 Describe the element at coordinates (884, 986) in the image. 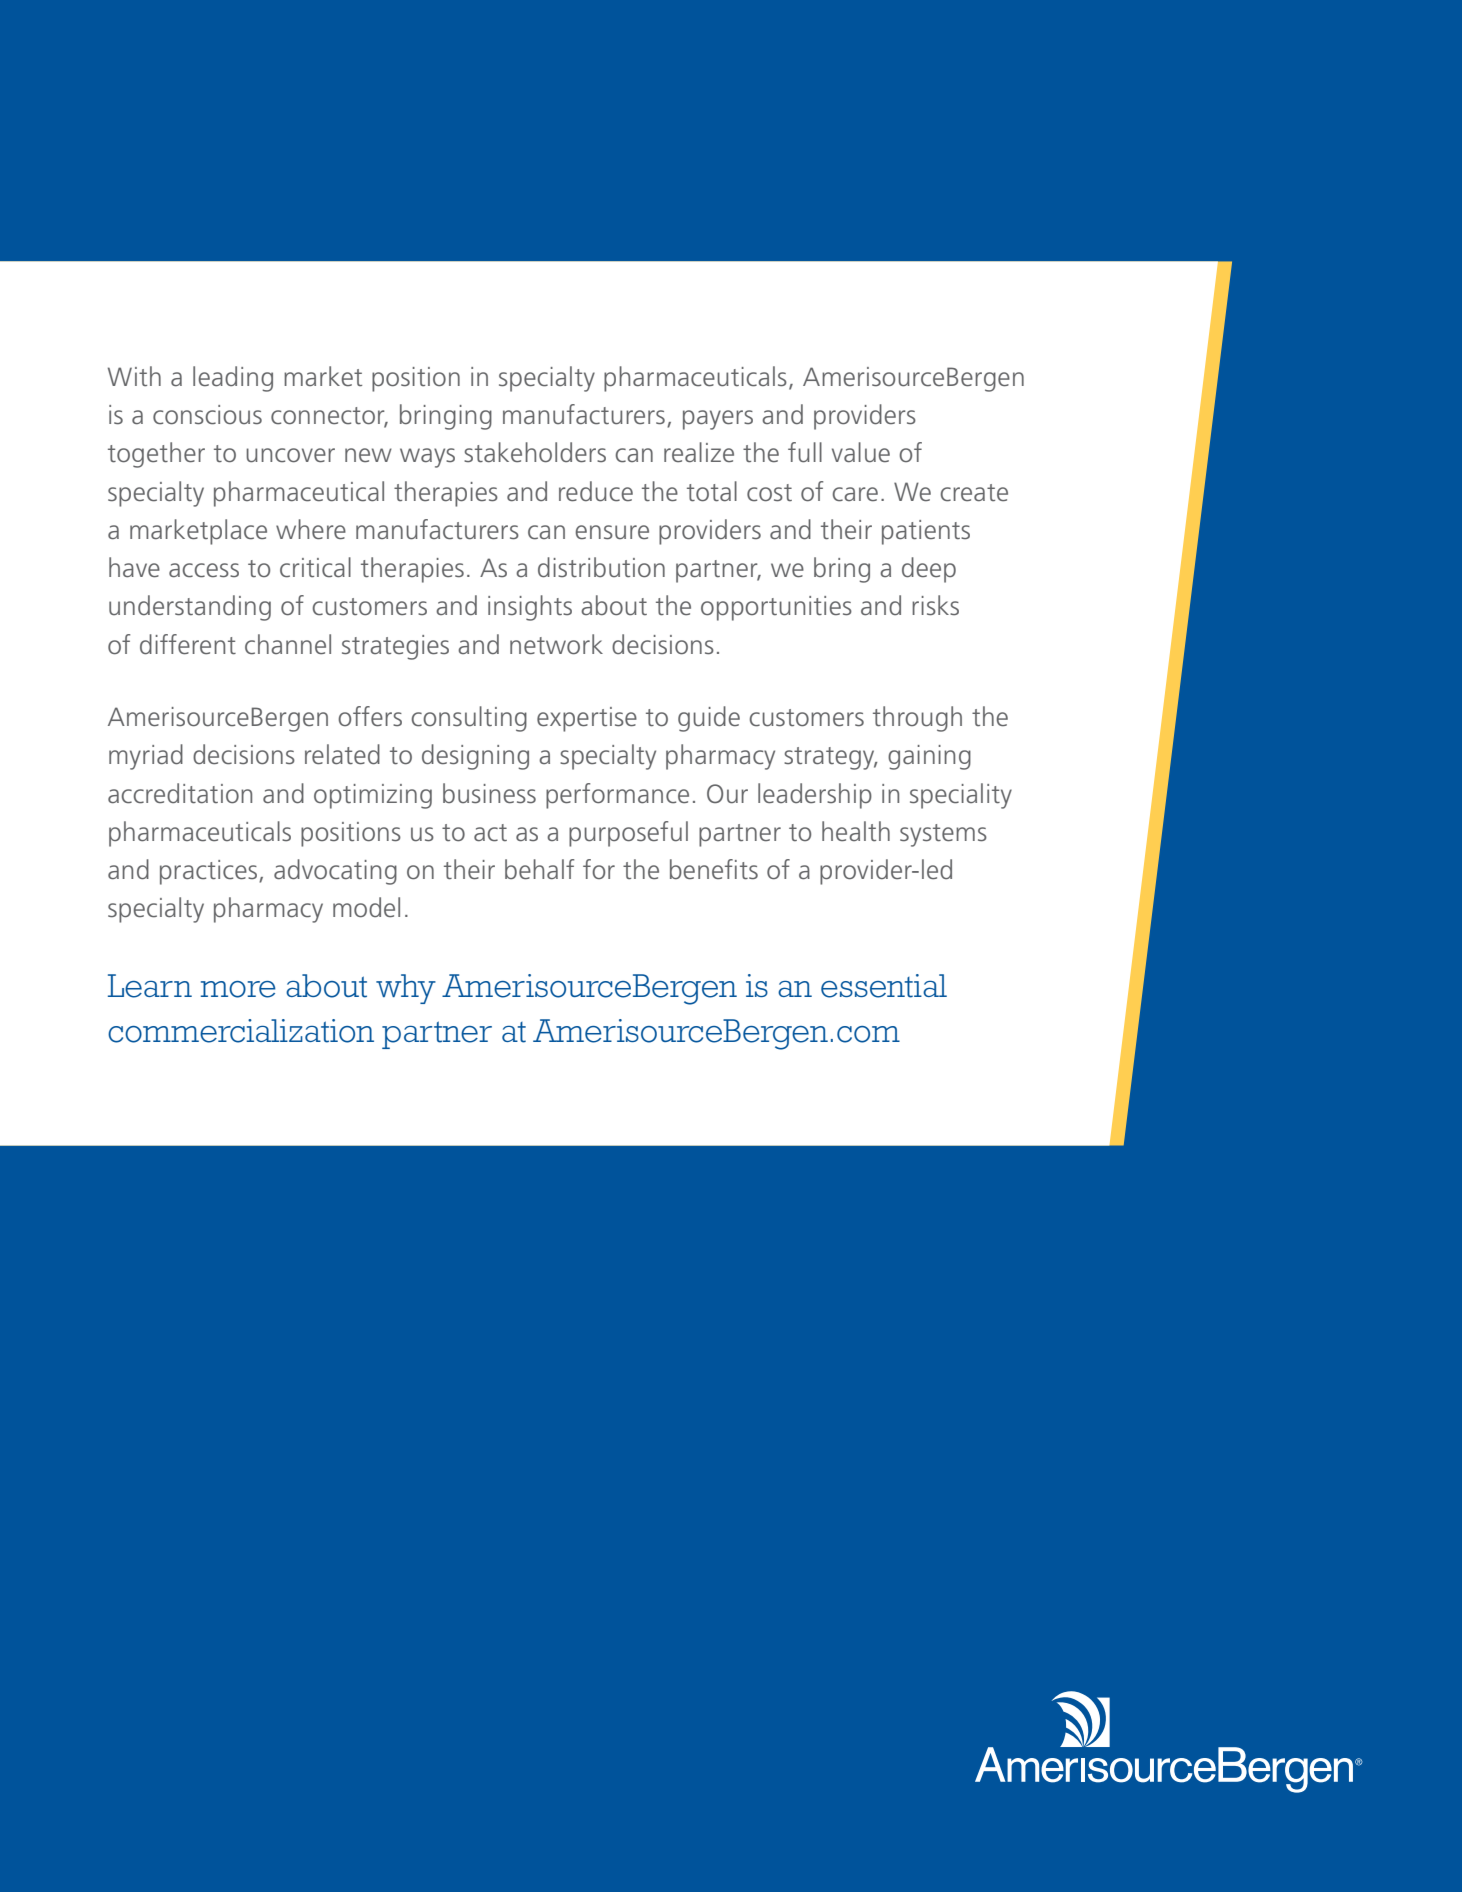

I see `essential` at that location.
